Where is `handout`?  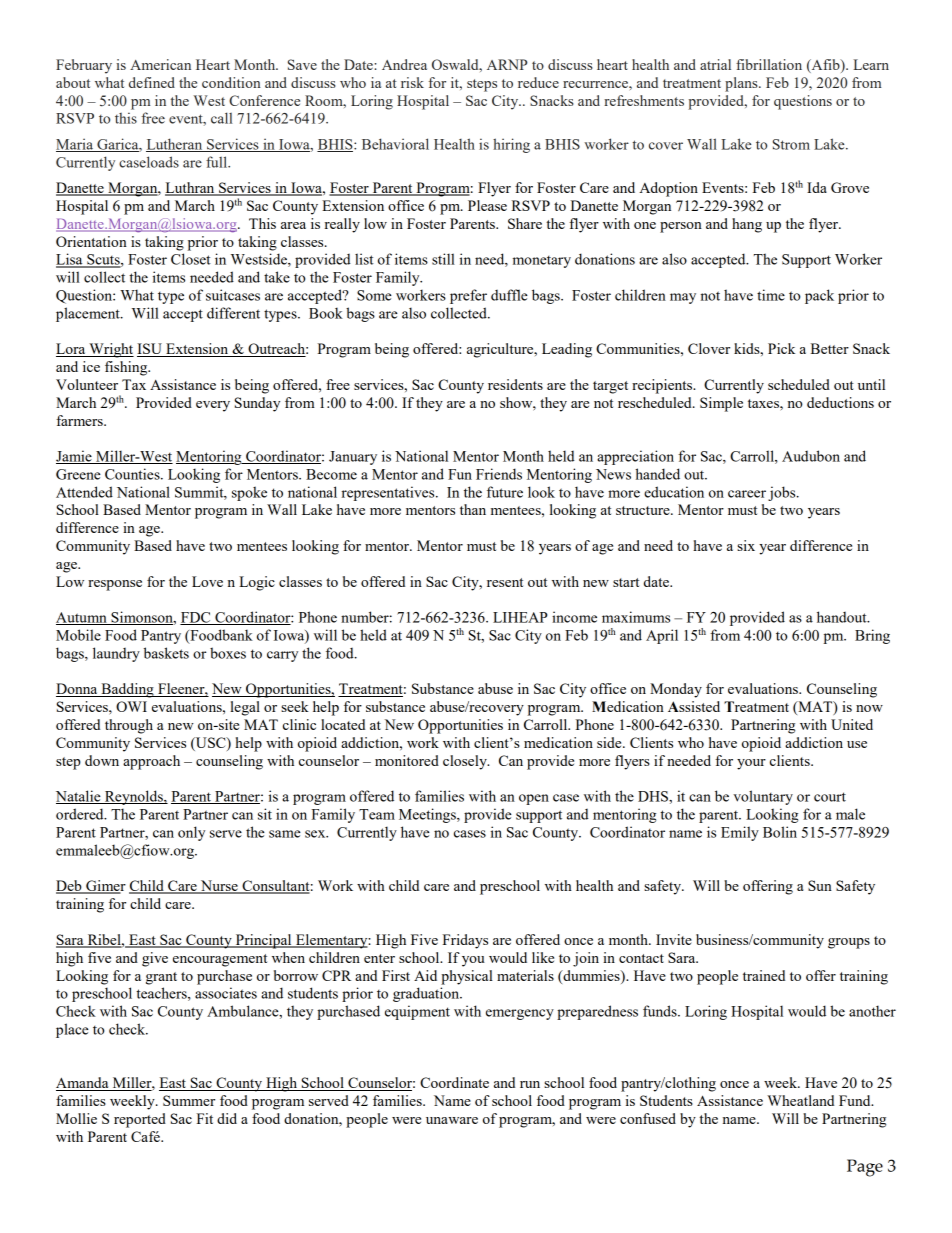 handout is located at coordinates (843, 617).
